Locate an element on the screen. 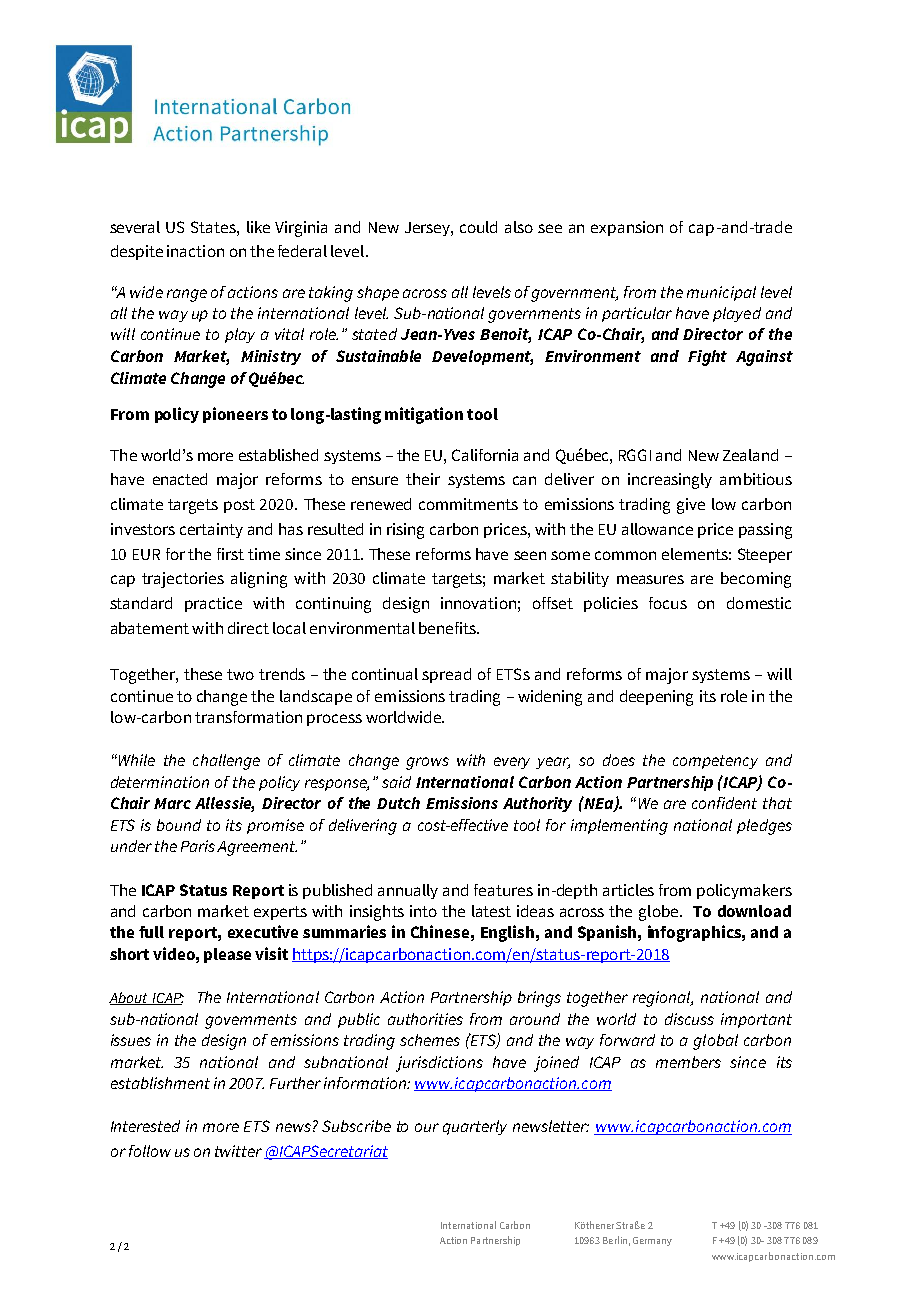 The image size is (924, 1308). please is located at coordinates (227, 955).
